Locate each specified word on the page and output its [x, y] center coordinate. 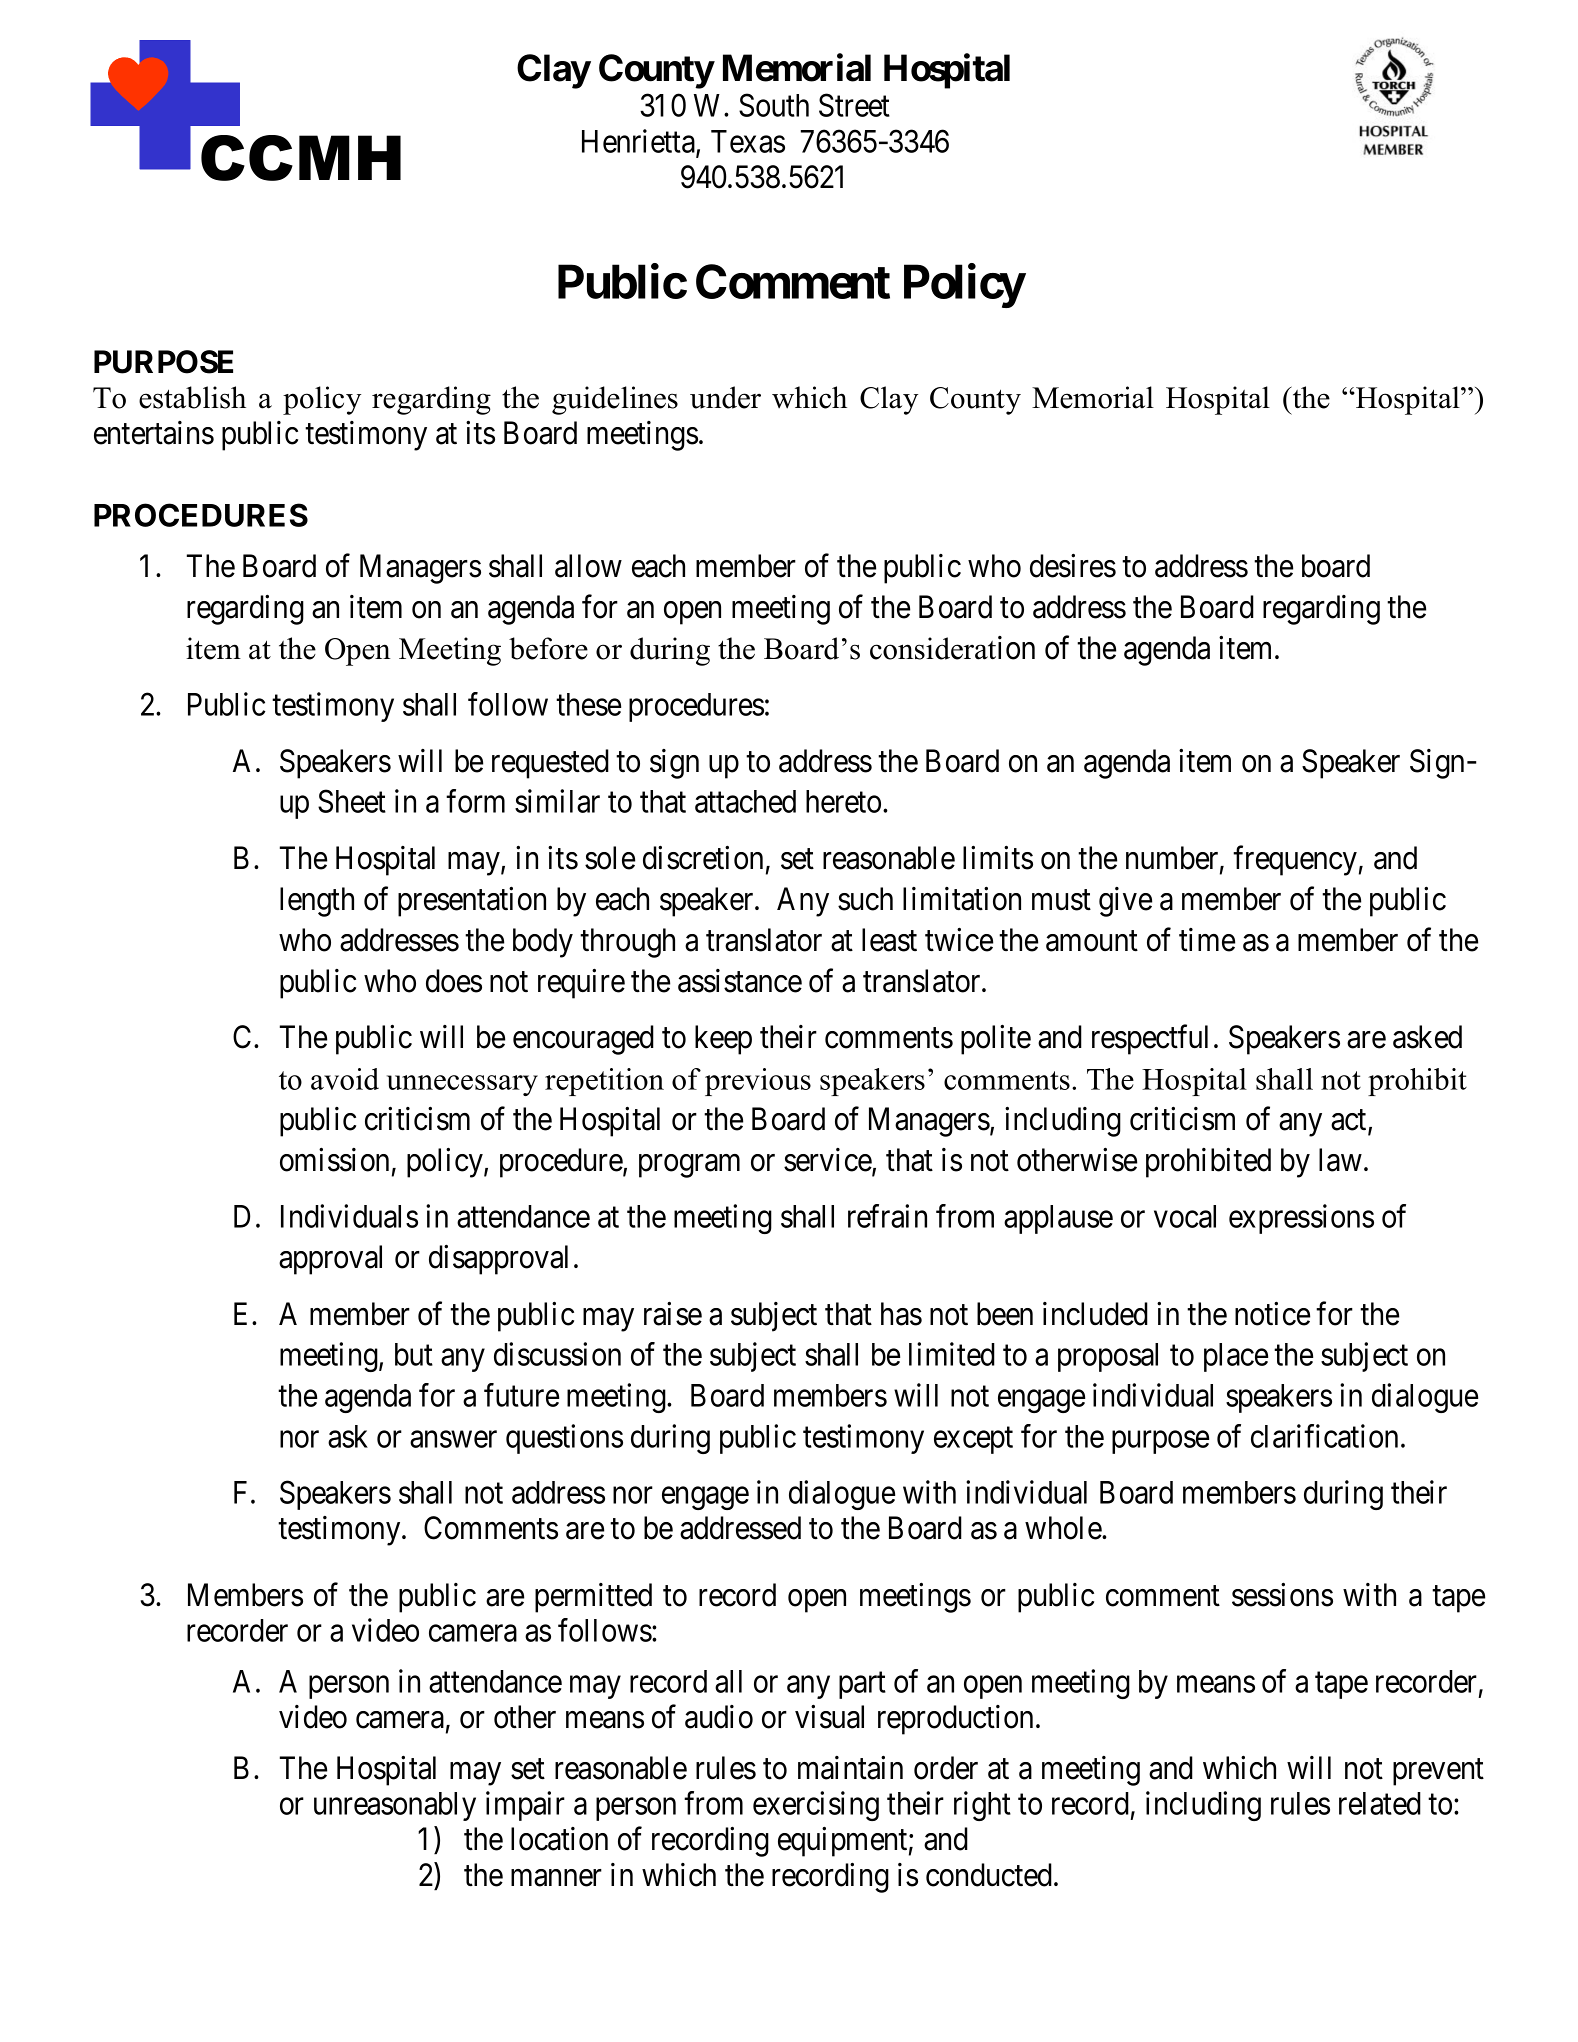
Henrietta [639, 142]
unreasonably [395, 1806]
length [317, 902]
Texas [748, 141]
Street [854, 105]
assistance [740, 981]
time [1207, 940]
